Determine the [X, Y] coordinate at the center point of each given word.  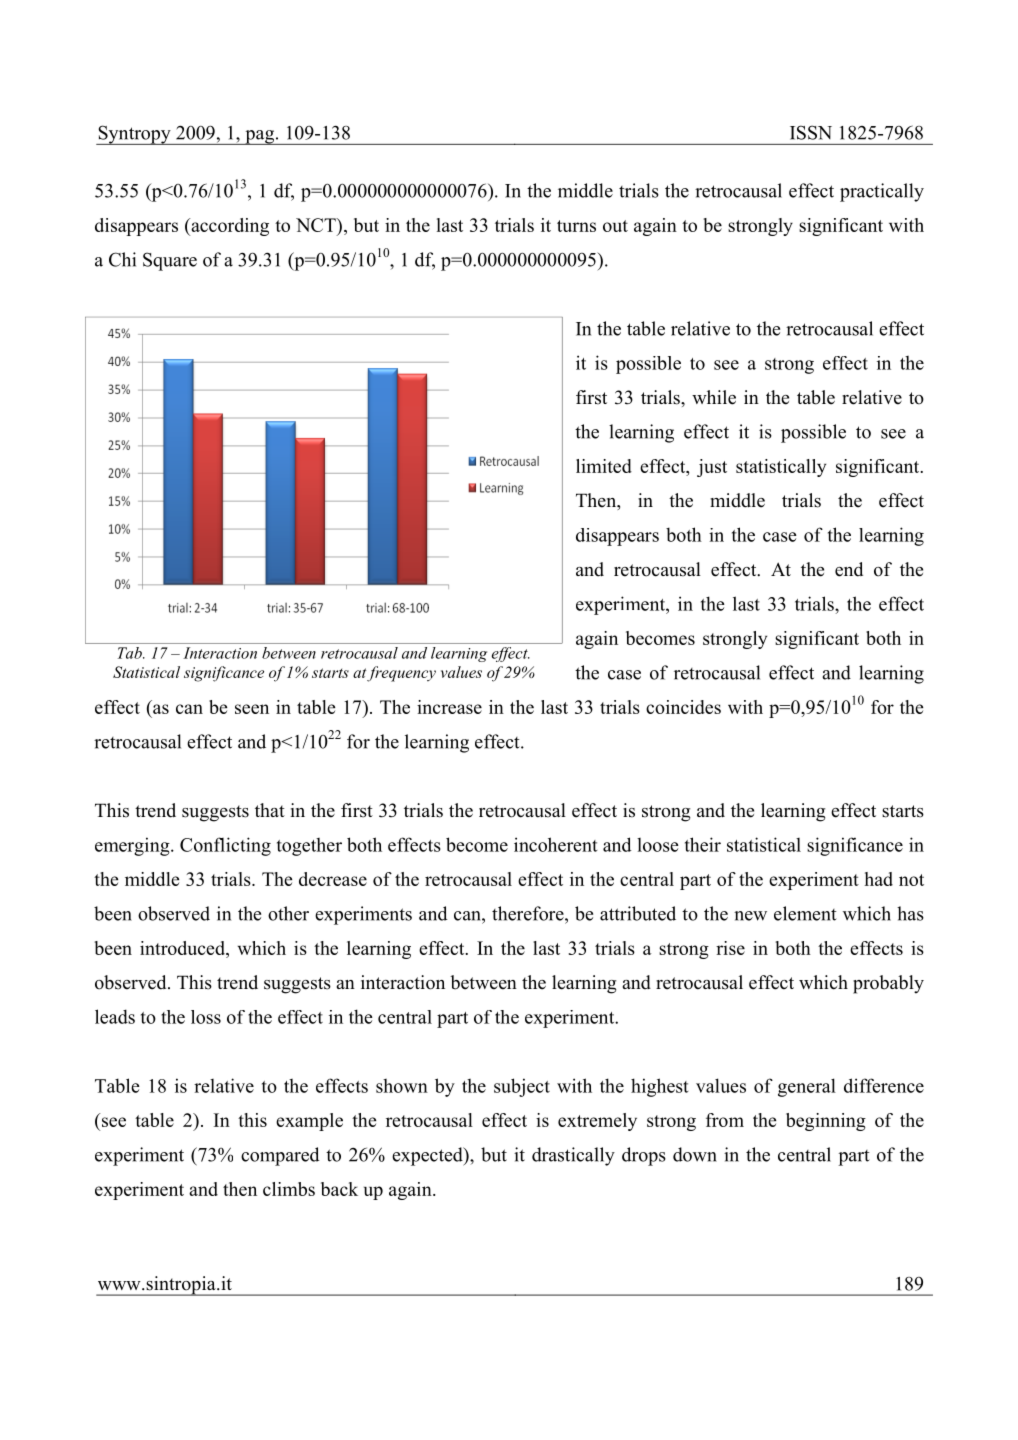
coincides [683, 707]
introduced [183, 948]
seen [252, 709]
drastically [573, 1156]
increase [449, 707]
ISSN [811, 132]
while [714, 397]
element [805, 913]
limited [604, 466]
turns [576, 226]
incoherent [555, 844]
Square [170, 261]
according [229, 227]
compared [280, 1156]
